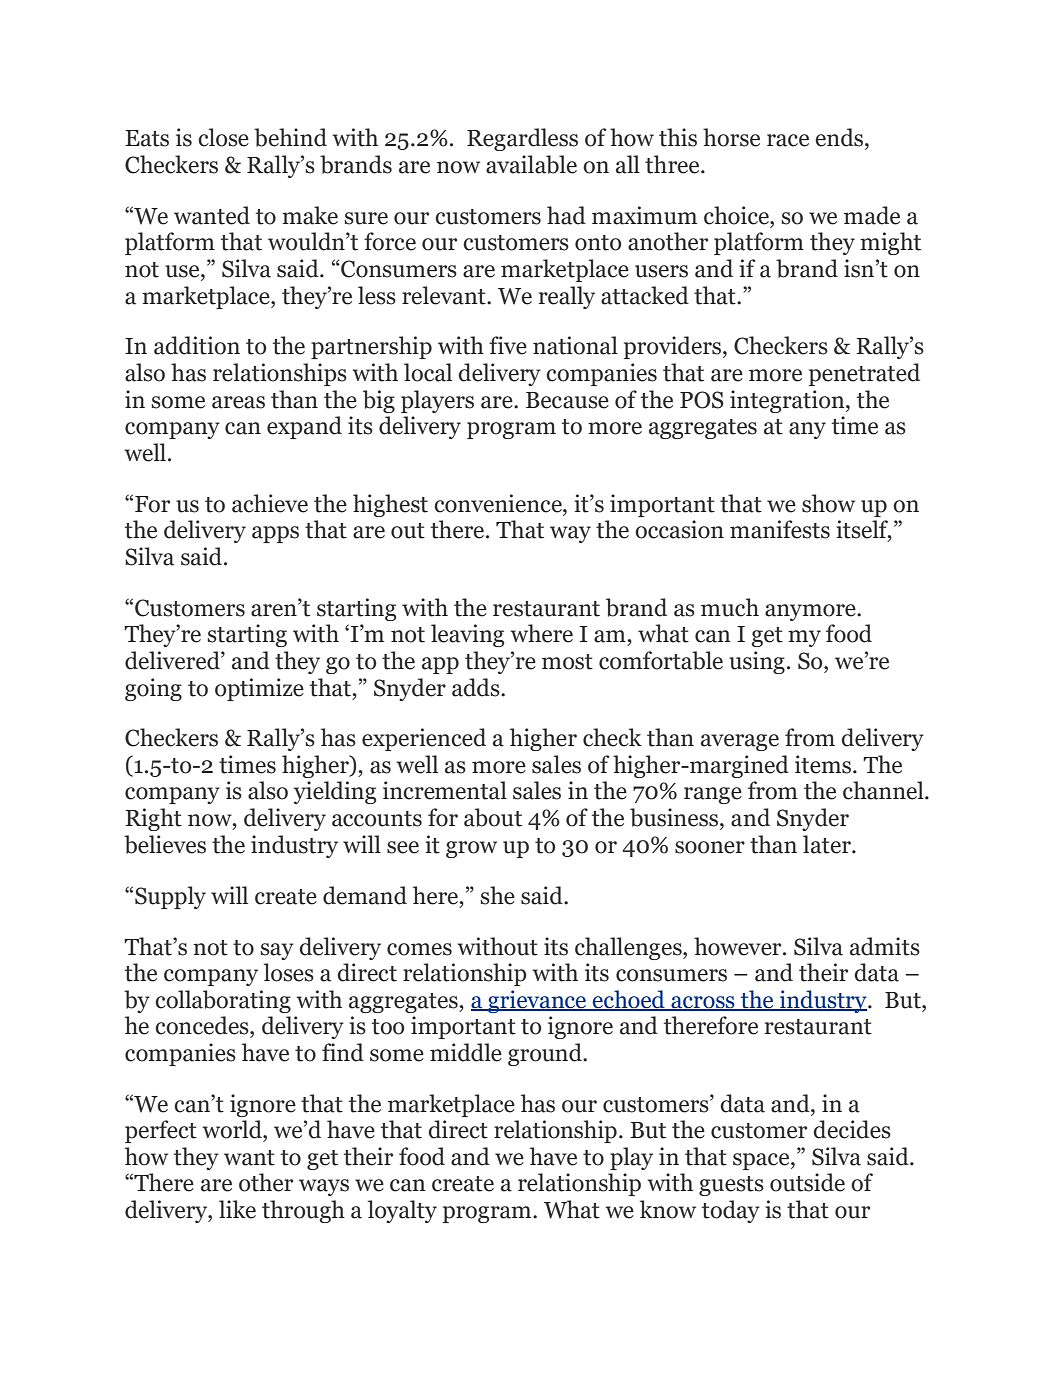 The image size is (1061, 1373). I want to click on convenience, so click(499, 503).
